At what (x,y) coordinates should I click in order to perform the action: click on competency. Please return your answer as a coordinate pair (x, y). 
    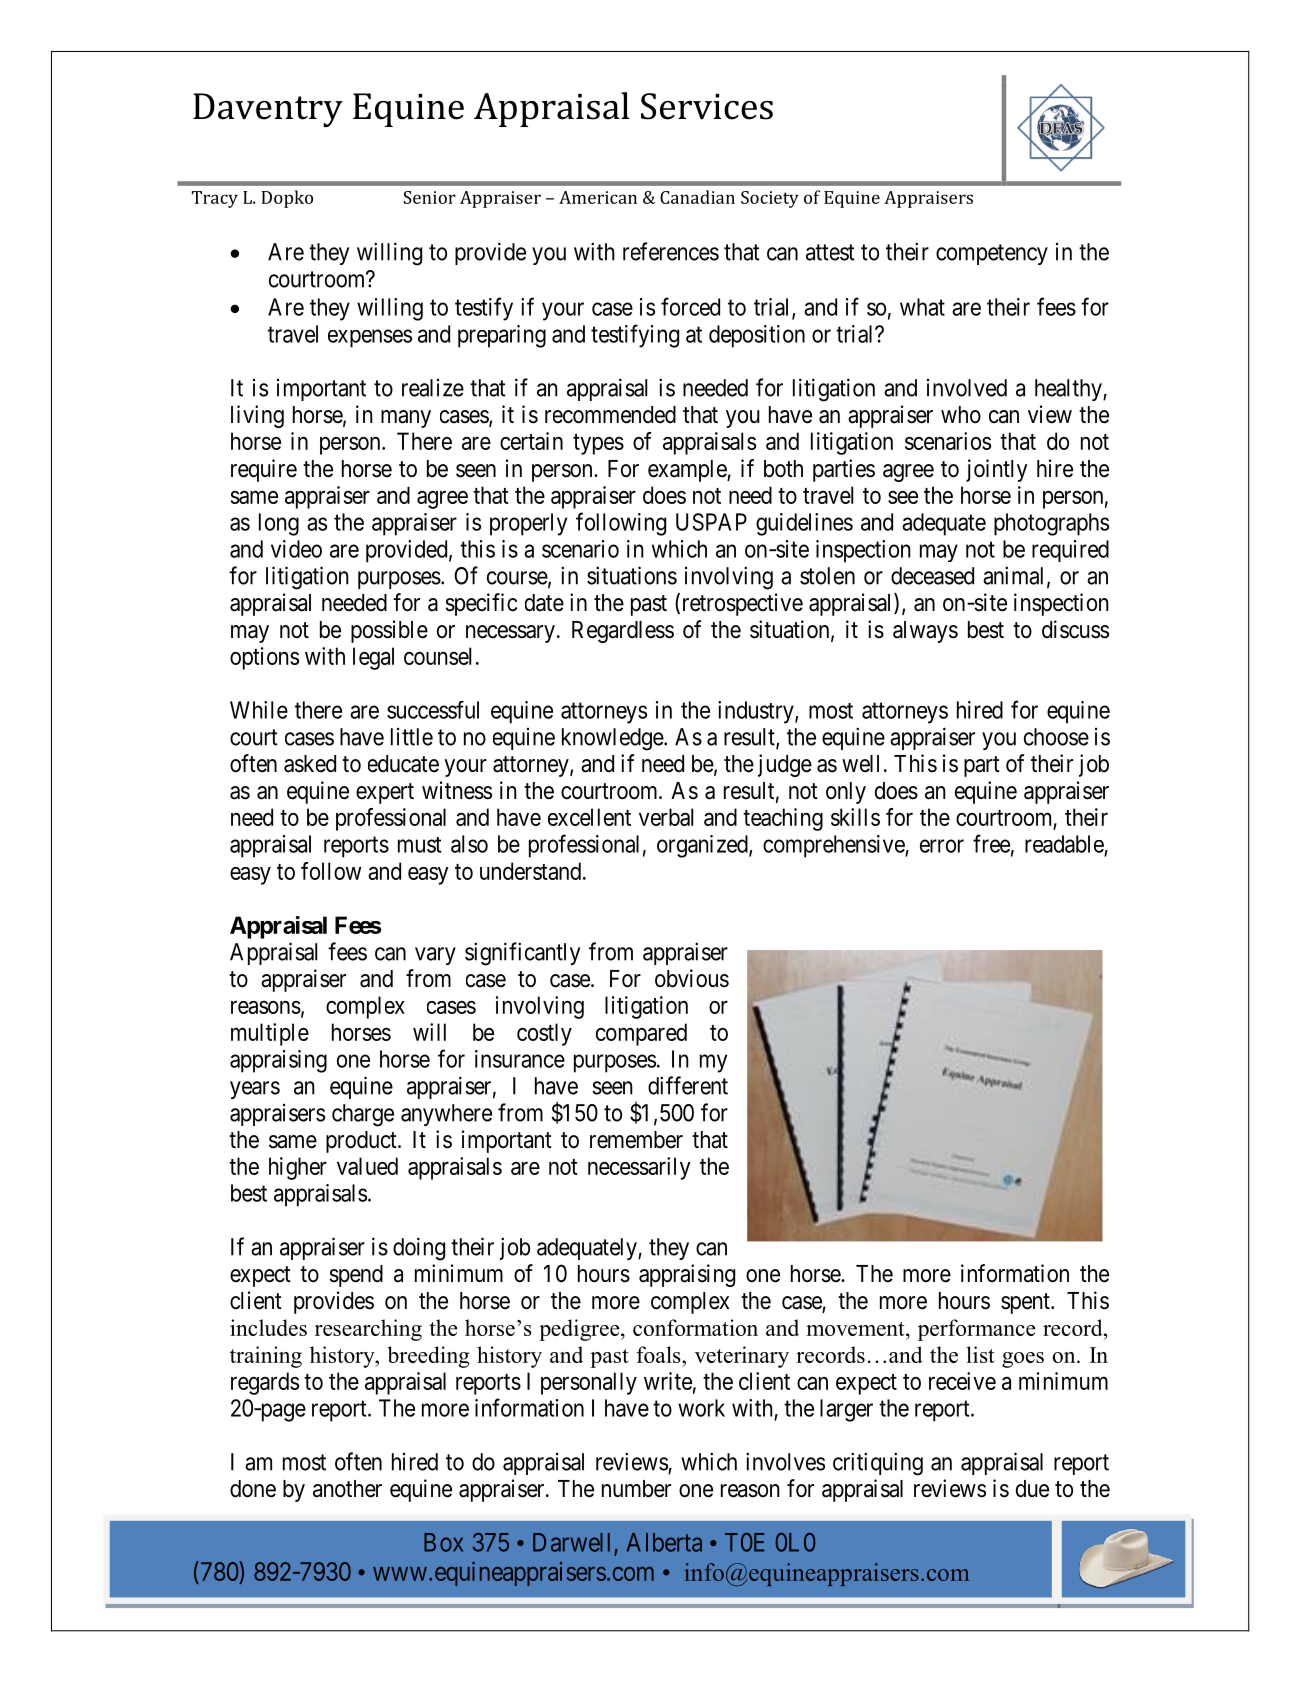
    Looking at the image, I should click on (992, 254).
